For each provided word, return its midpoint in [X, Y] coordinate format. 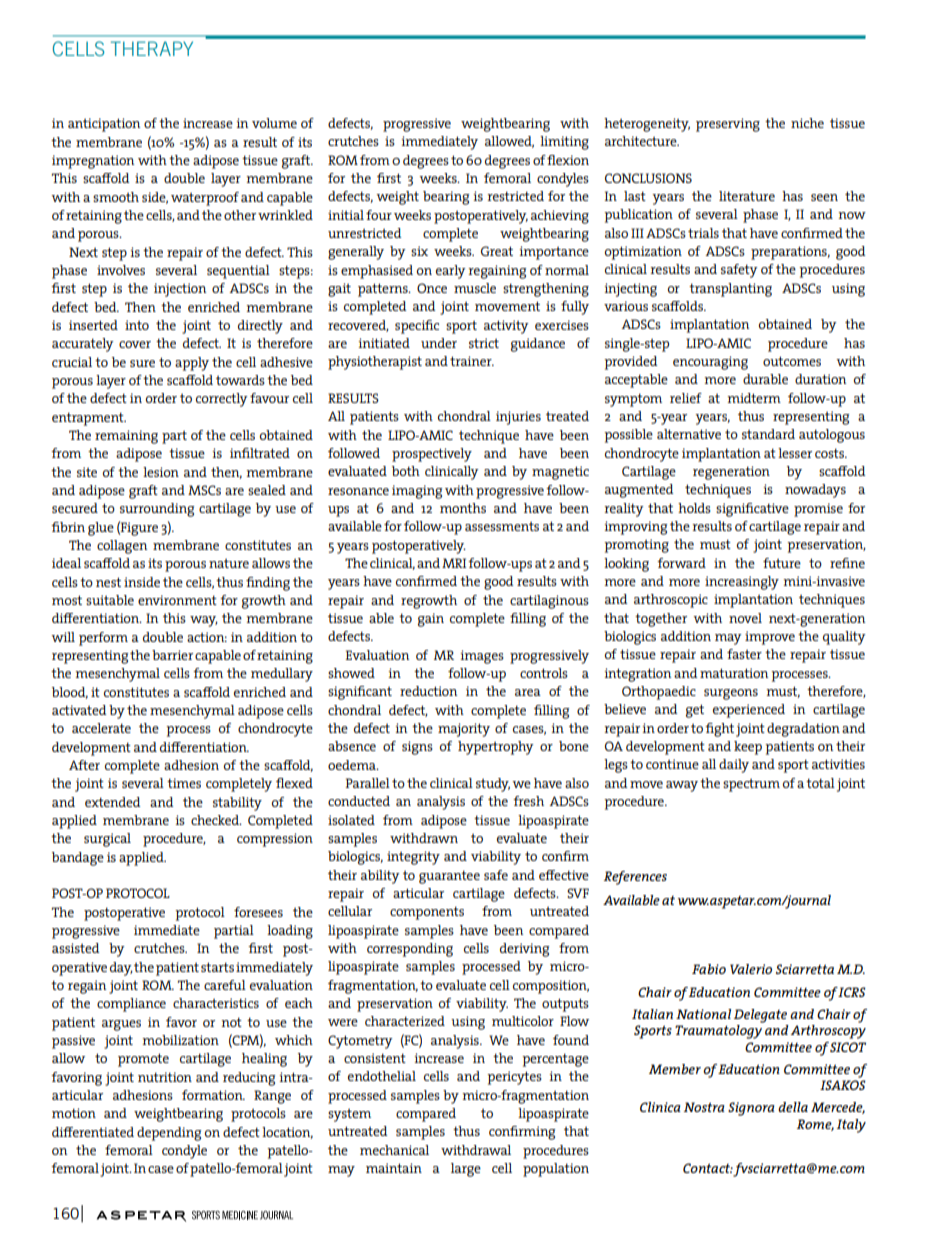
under [439, 343]
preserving [728, 125]
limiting [564, 143]
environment [177, 600]
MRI [454, 563]
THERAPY [152, 48]
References [635, 878]
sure [142, 363]
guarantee [449, 877]
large [466, 1170]
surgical [107, 840]
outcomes [792, 361]
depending [169, 1134]
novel [745, 618]
